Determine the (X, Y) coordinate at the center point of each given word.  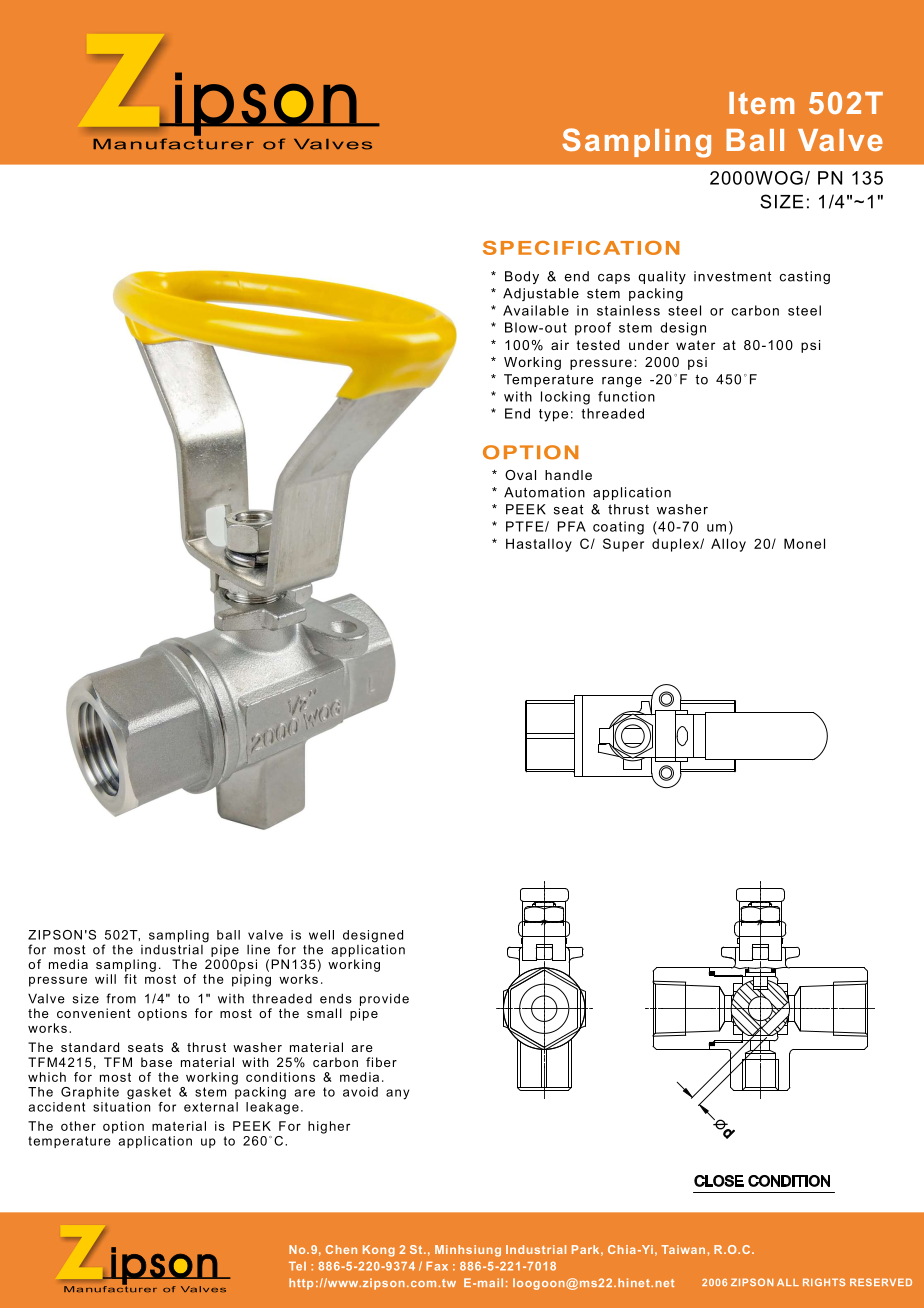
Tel (297, 1266)
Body (522, 277)
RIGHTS (824, 1282)
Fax (437, 1266)
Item (761, 103)
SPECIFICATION (581, 248)
